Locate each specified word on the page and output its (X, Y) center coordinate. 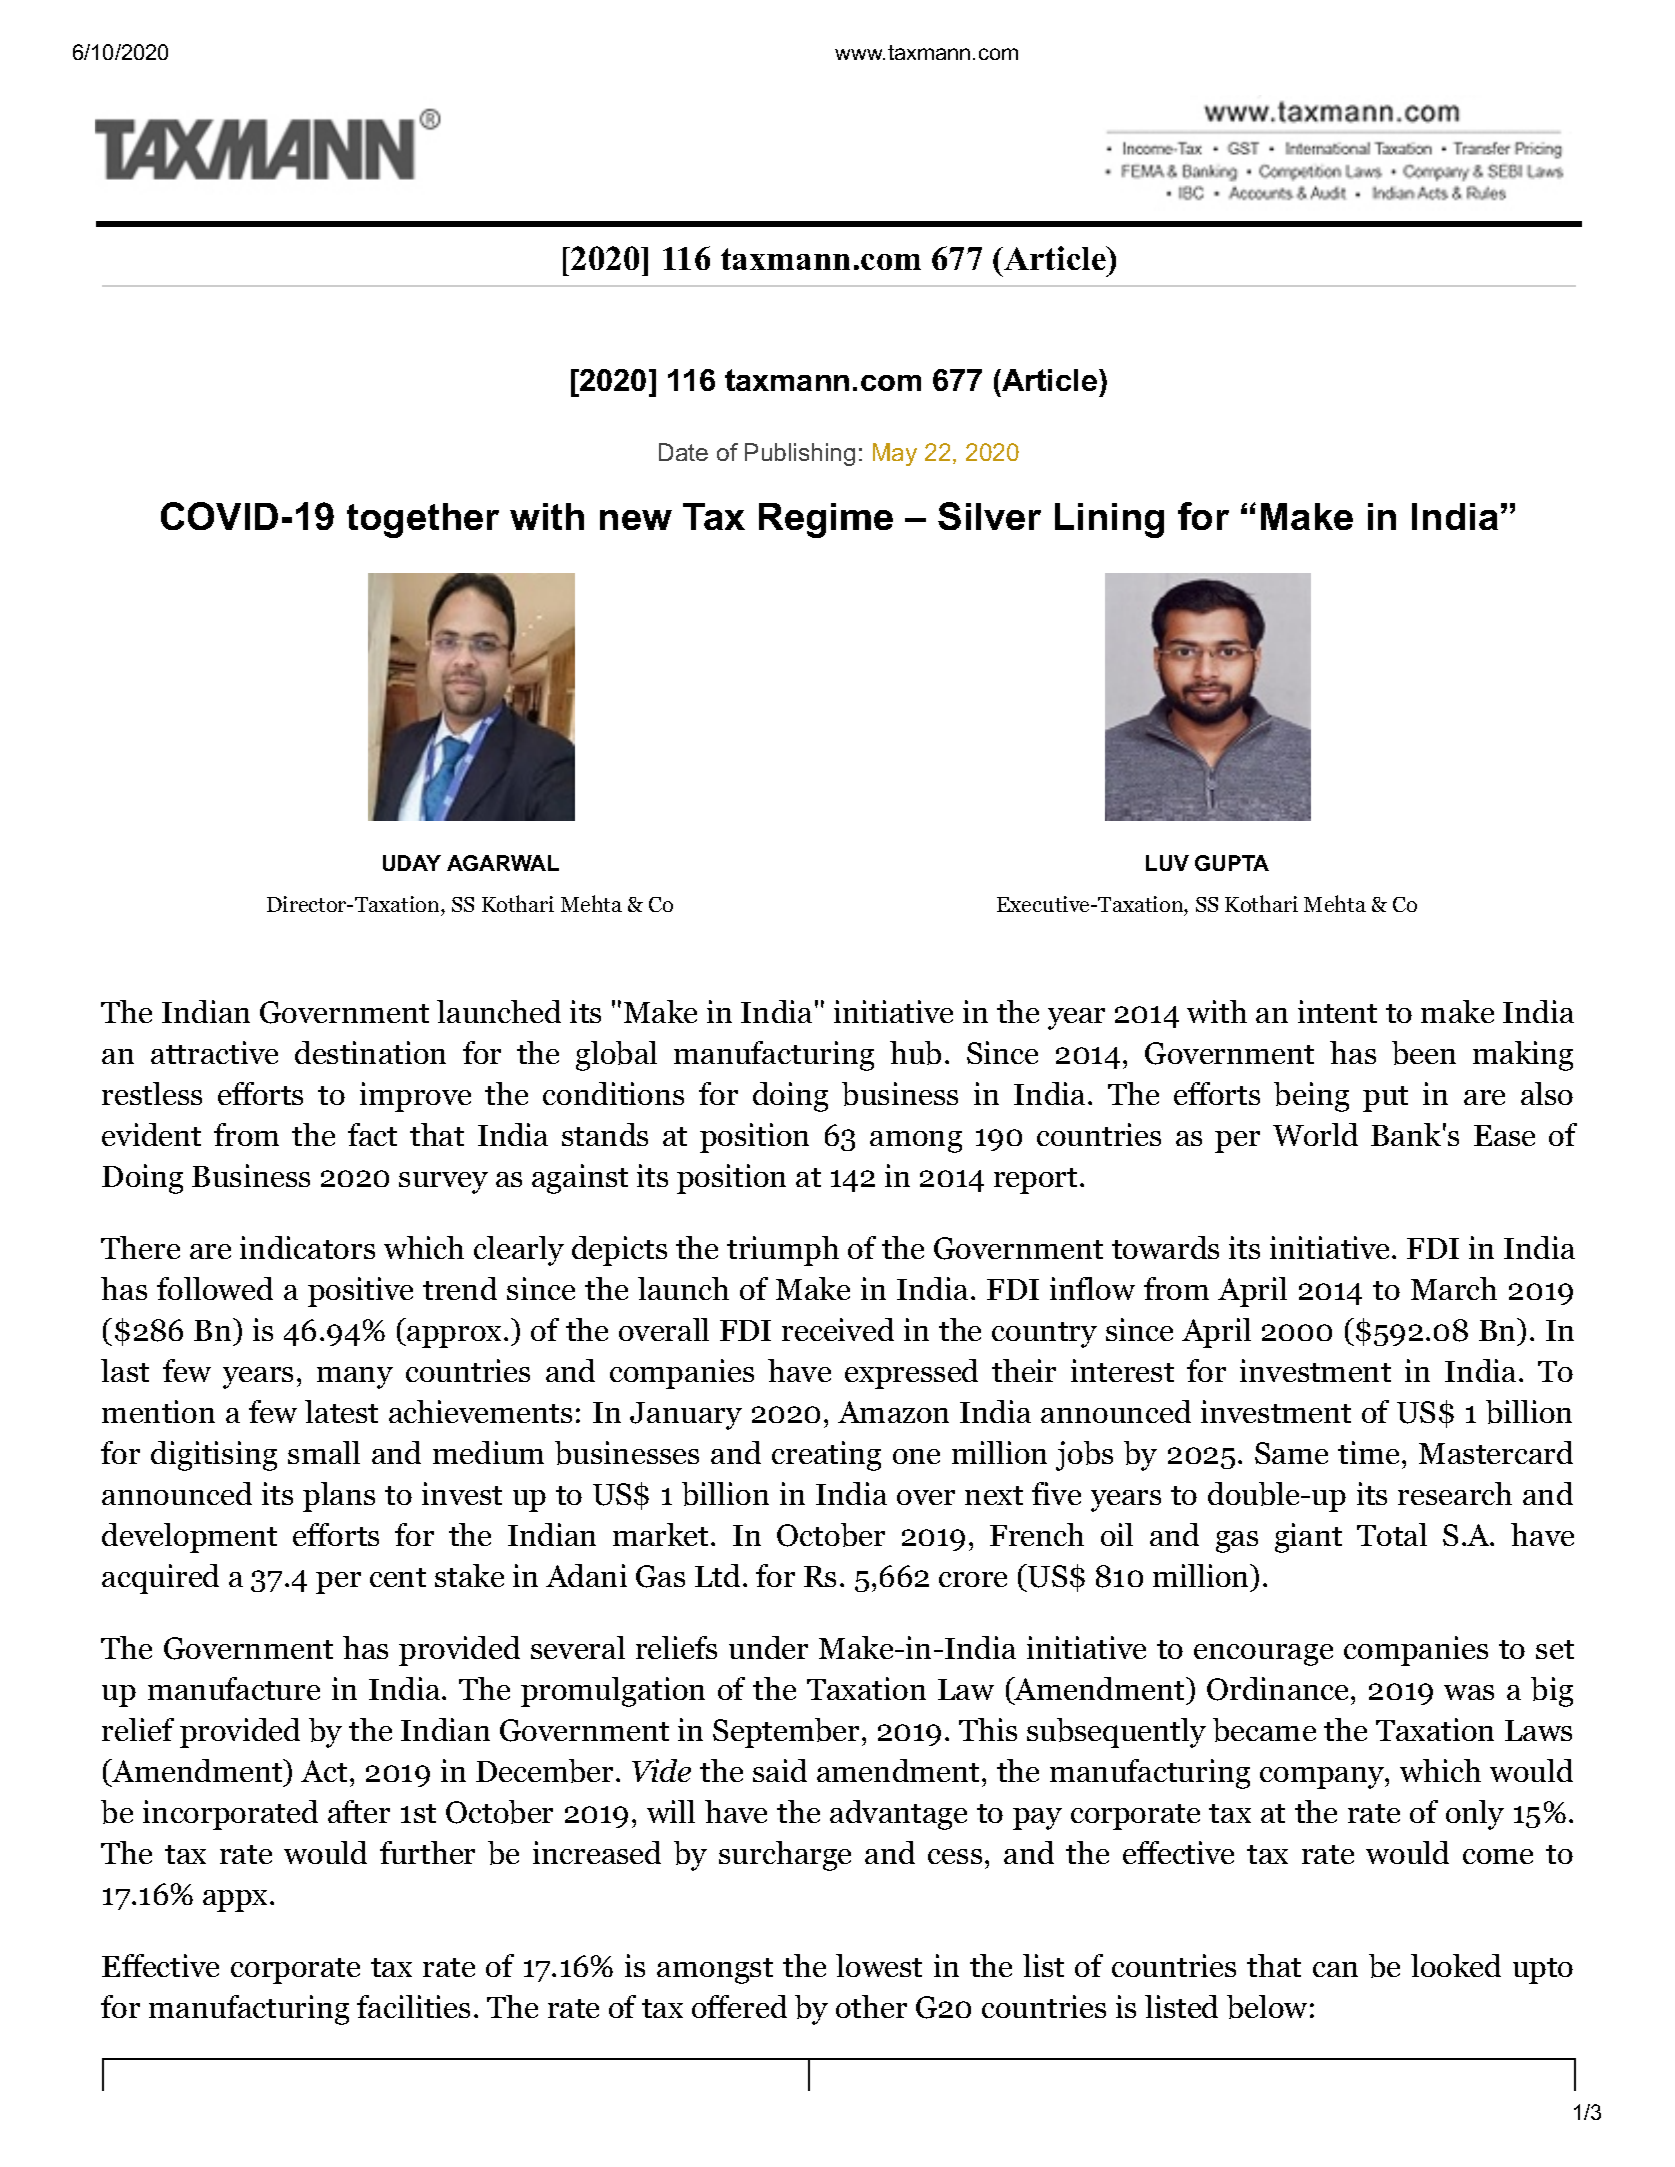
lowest (879, 1965)
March (1454, 1288)
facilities (413, 2006)
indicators (307, 1247)
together (423, 520)
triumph (783, 1251)
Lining (1109, 520)
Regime (826, 520)
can (1335, 1969)
